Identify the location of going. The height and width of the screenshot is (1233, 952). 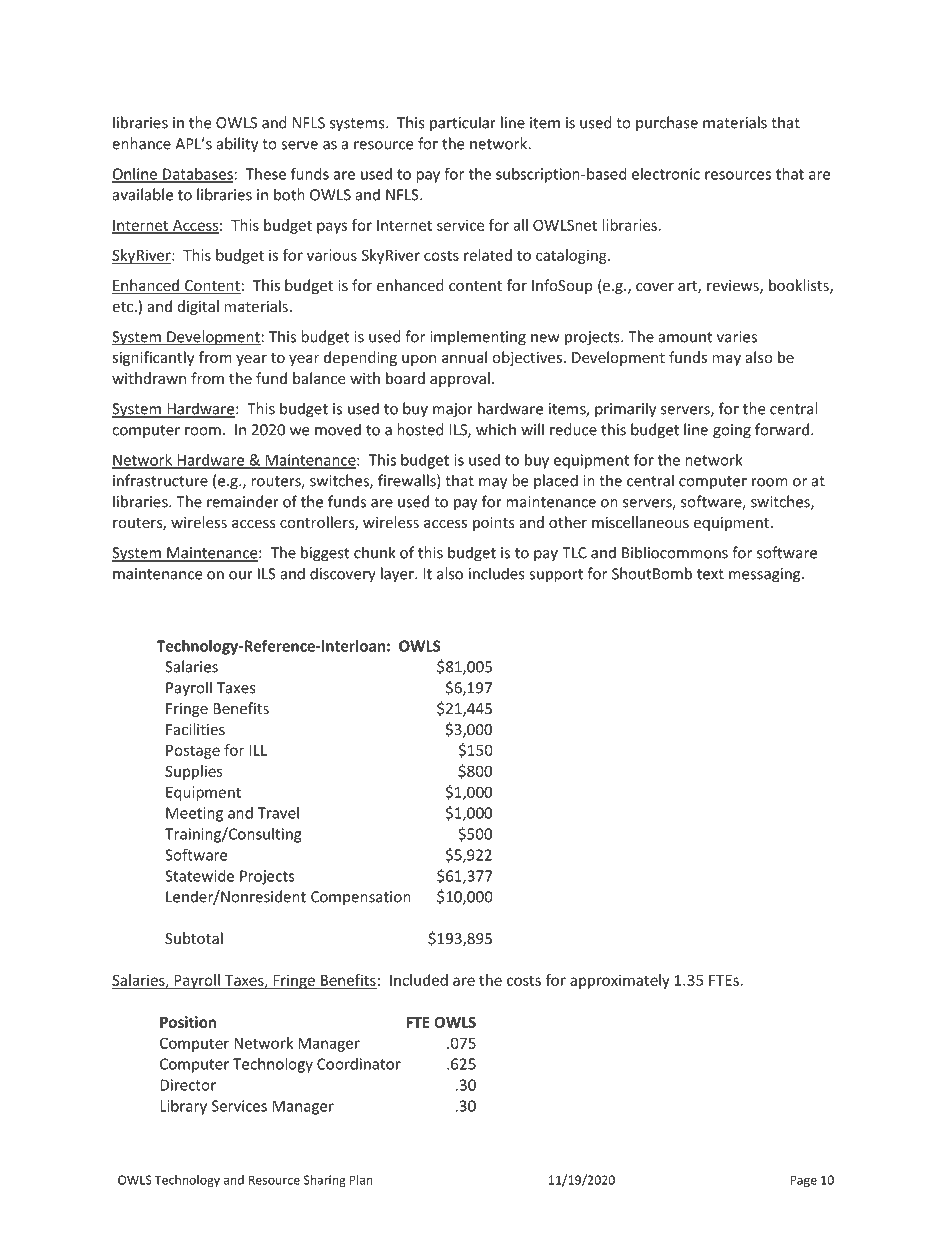
(732, 431).
